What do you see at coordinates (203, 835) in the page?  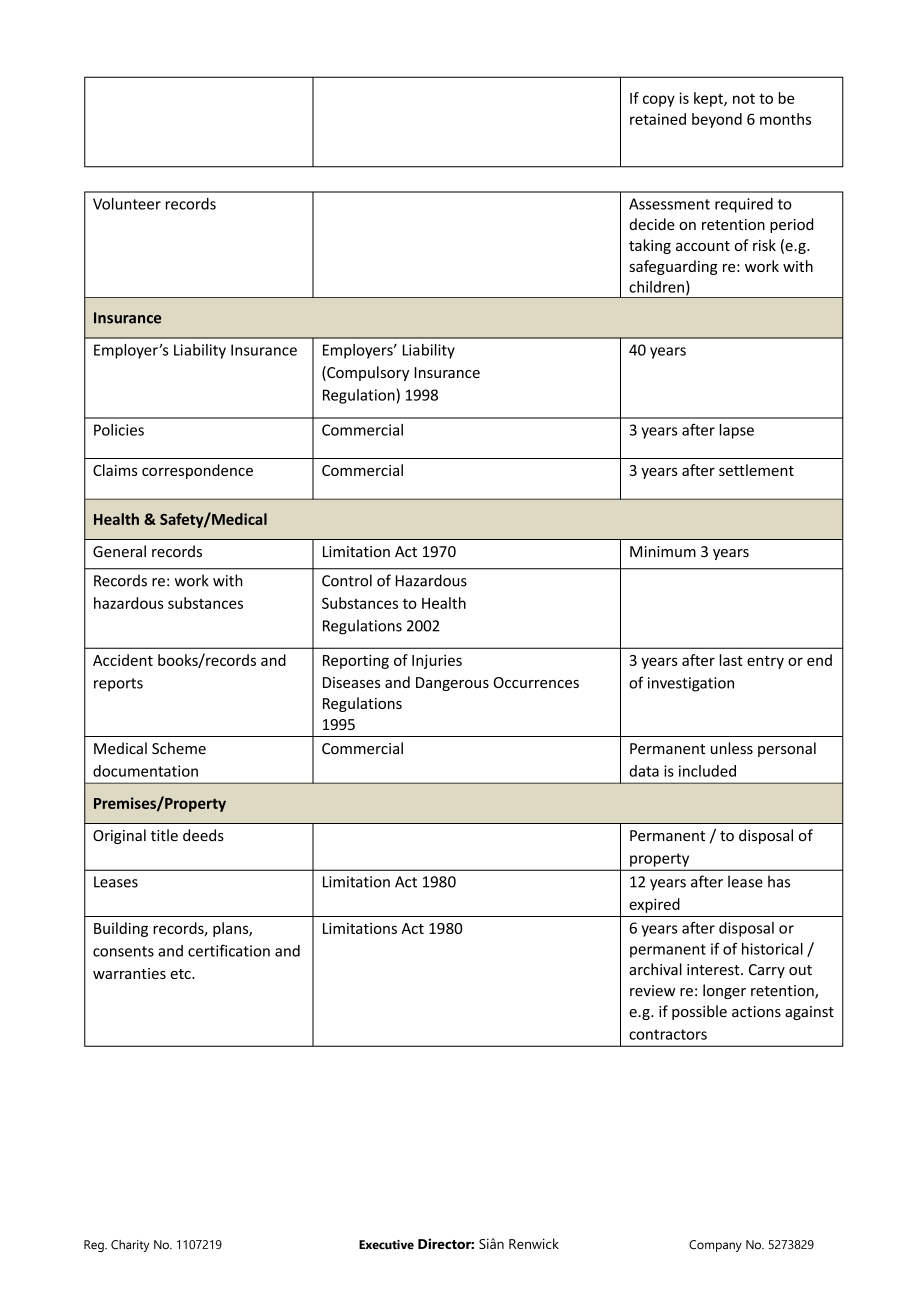 I see `deeds` at bounding box center [203, 835].
